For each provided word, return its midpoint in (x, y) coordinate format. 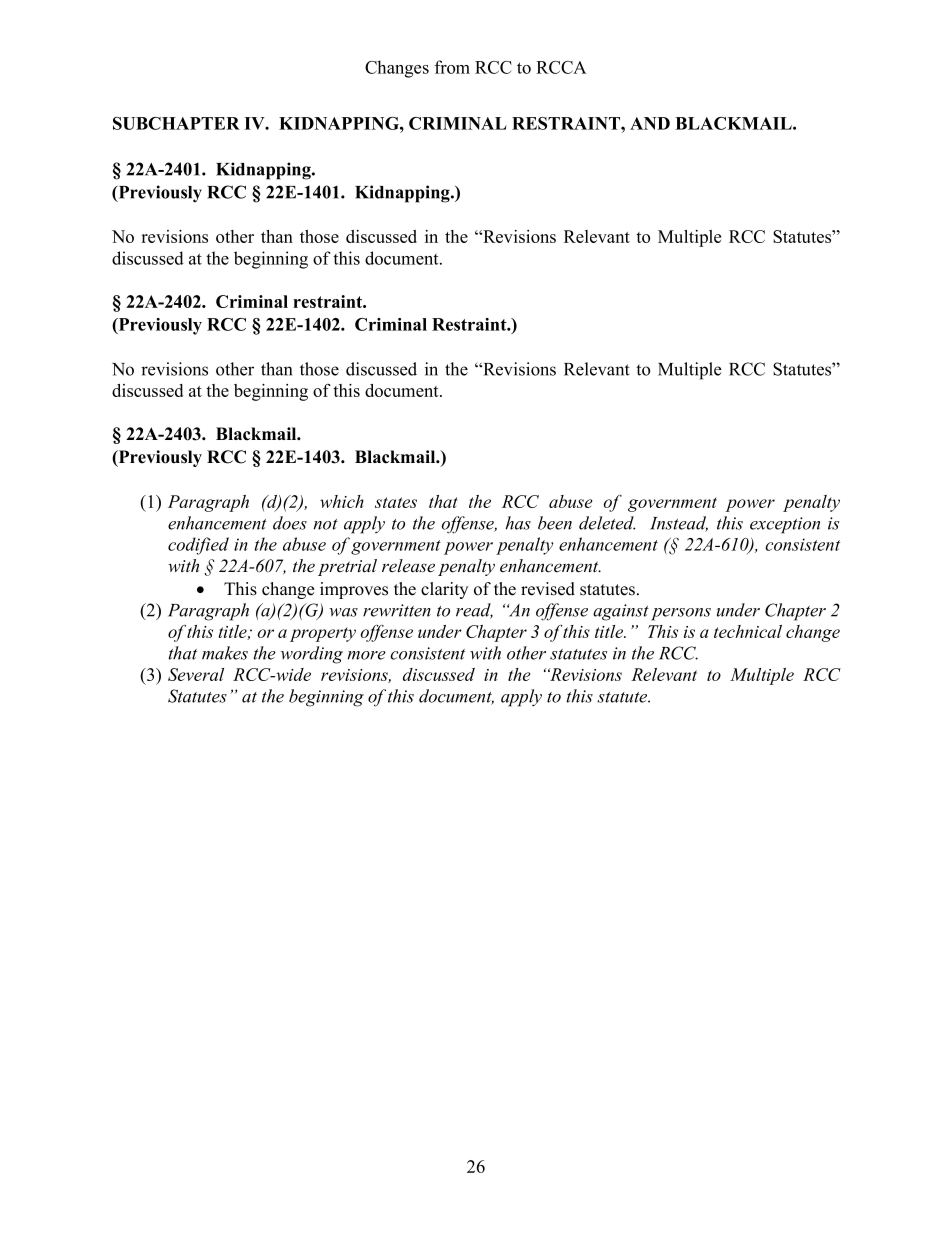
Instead (679, 524)
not (326, 524)
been (555, 523)
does (290, 523)
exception (785, 525)
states (396, 502)
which (342, 501)
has (518, 523)
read (474, 611)
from (452, 67)
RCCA (561, 67)
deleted (607, 523)
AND (650, 123)
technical (748, 631)
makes (225, 653)
